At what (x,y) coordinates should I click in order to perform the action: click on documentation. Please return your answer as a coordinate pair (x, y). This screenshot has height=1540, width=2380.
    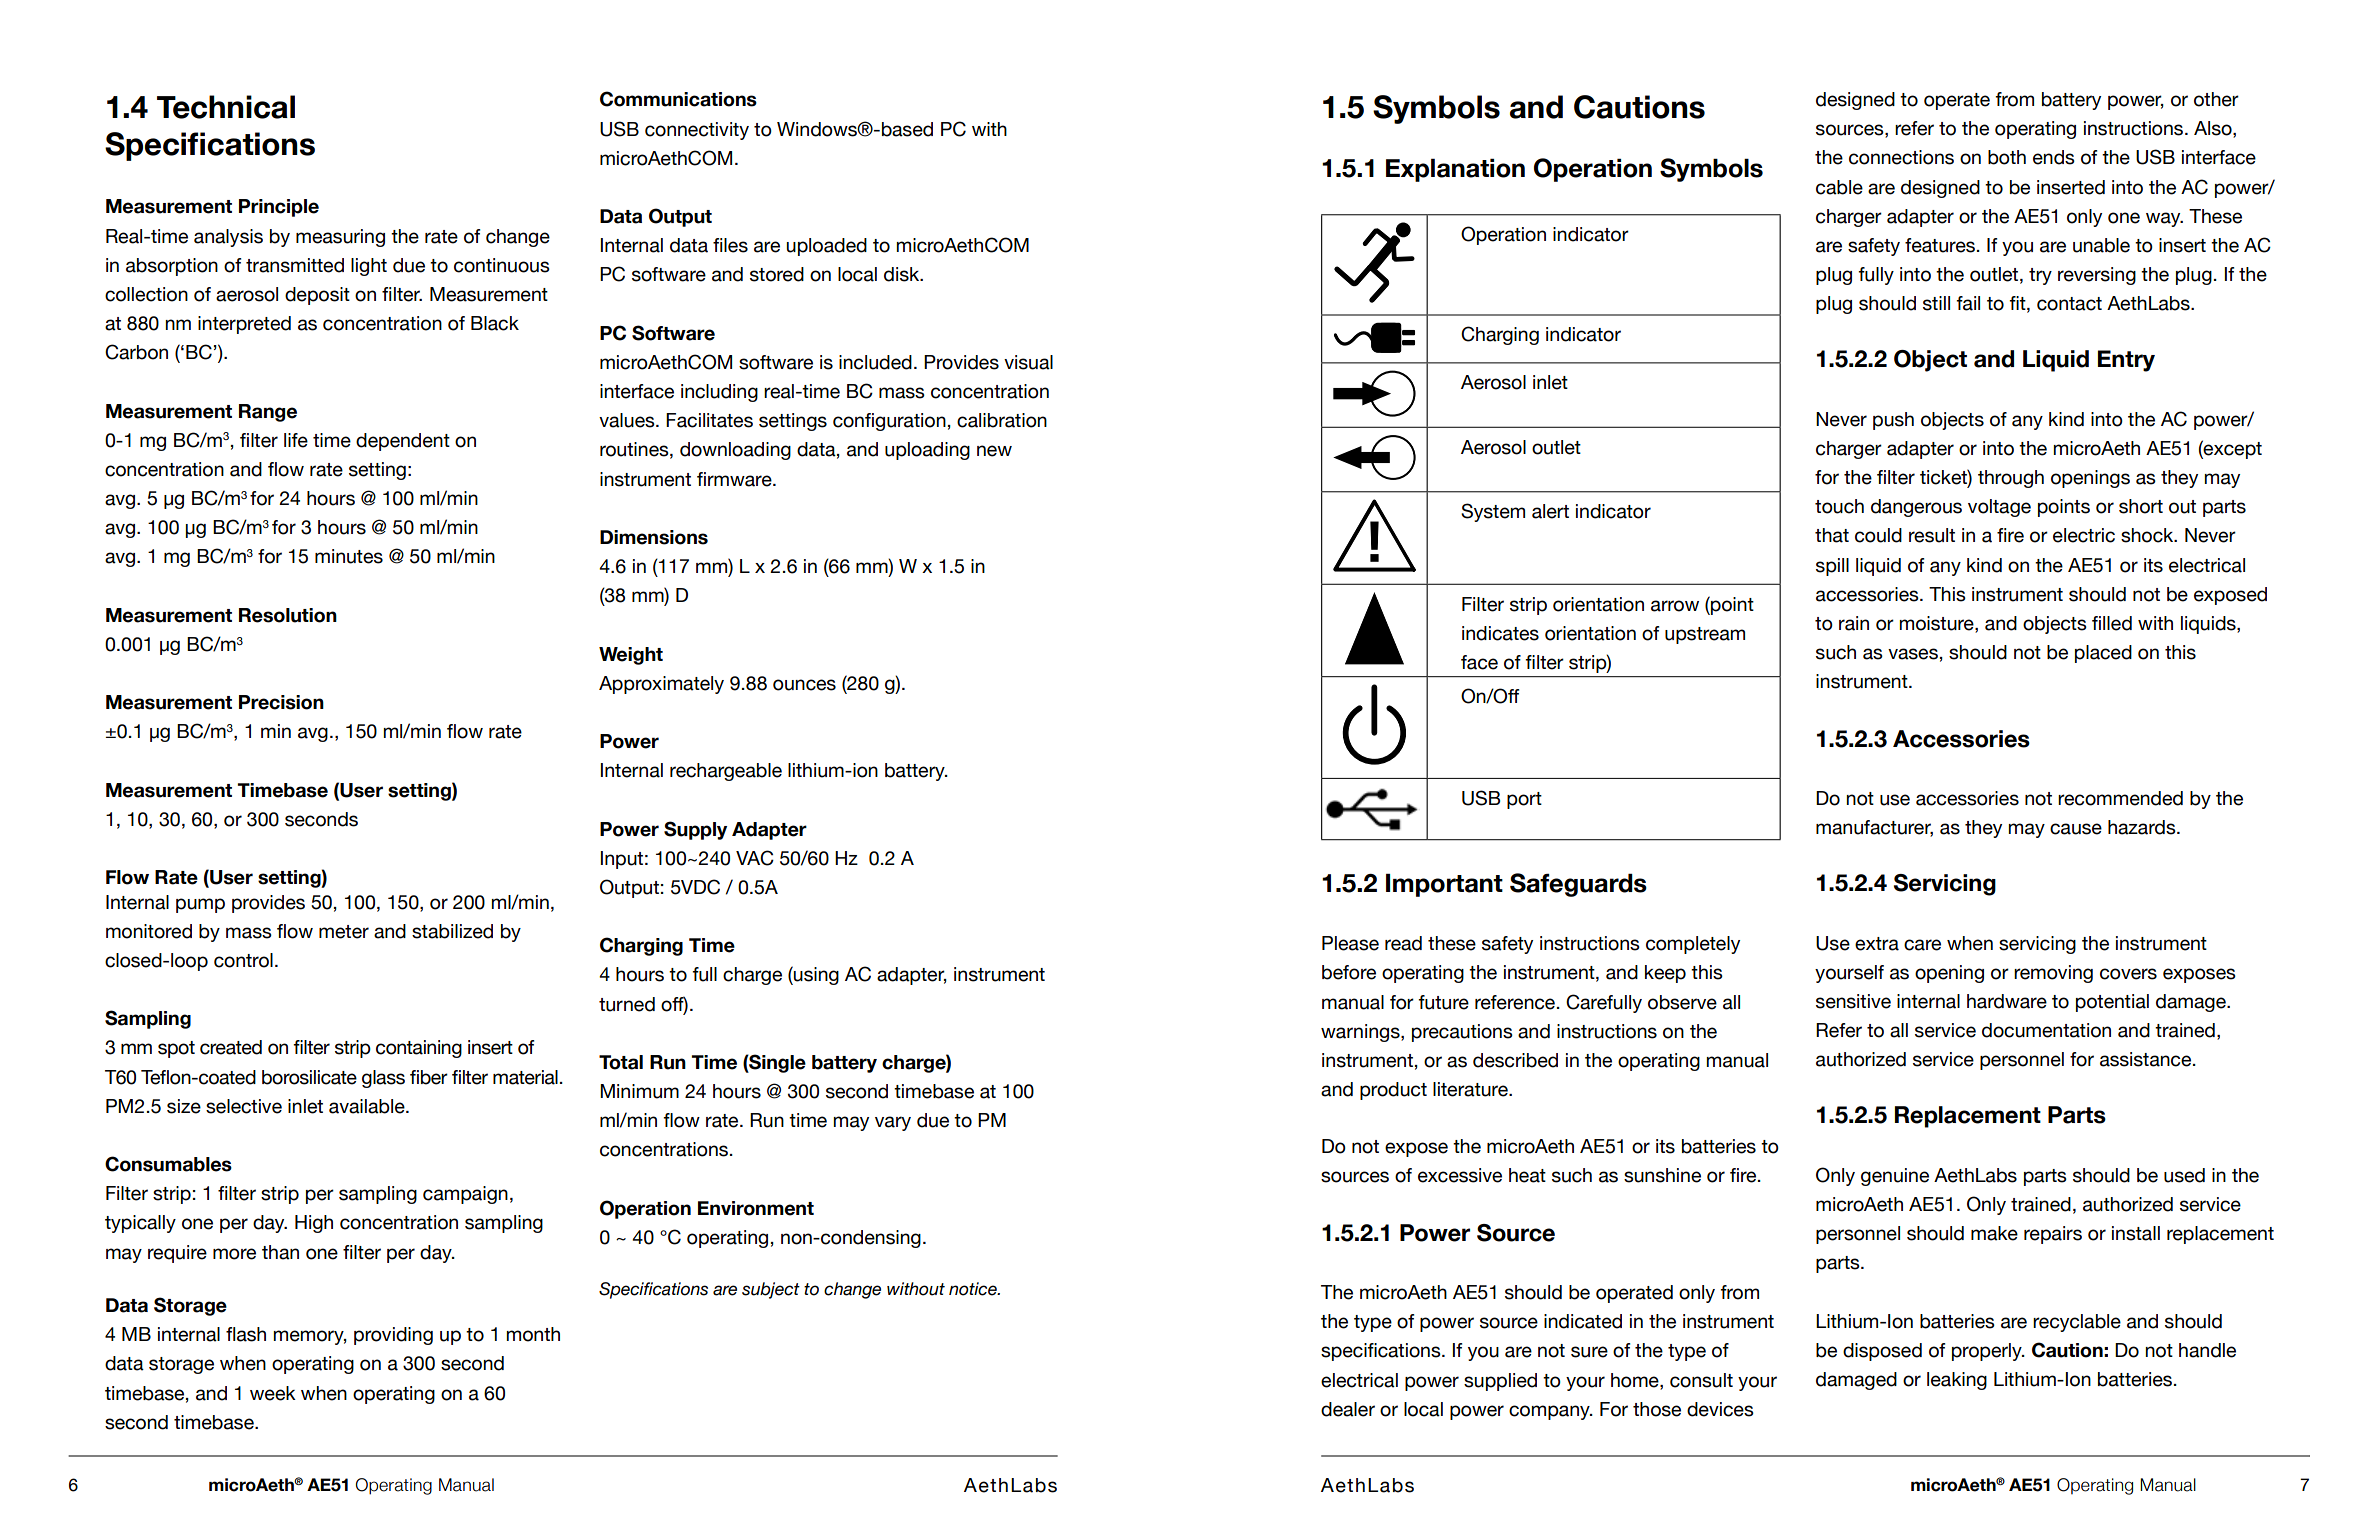
    Looking at the image, I should click on (2046, 1030).
